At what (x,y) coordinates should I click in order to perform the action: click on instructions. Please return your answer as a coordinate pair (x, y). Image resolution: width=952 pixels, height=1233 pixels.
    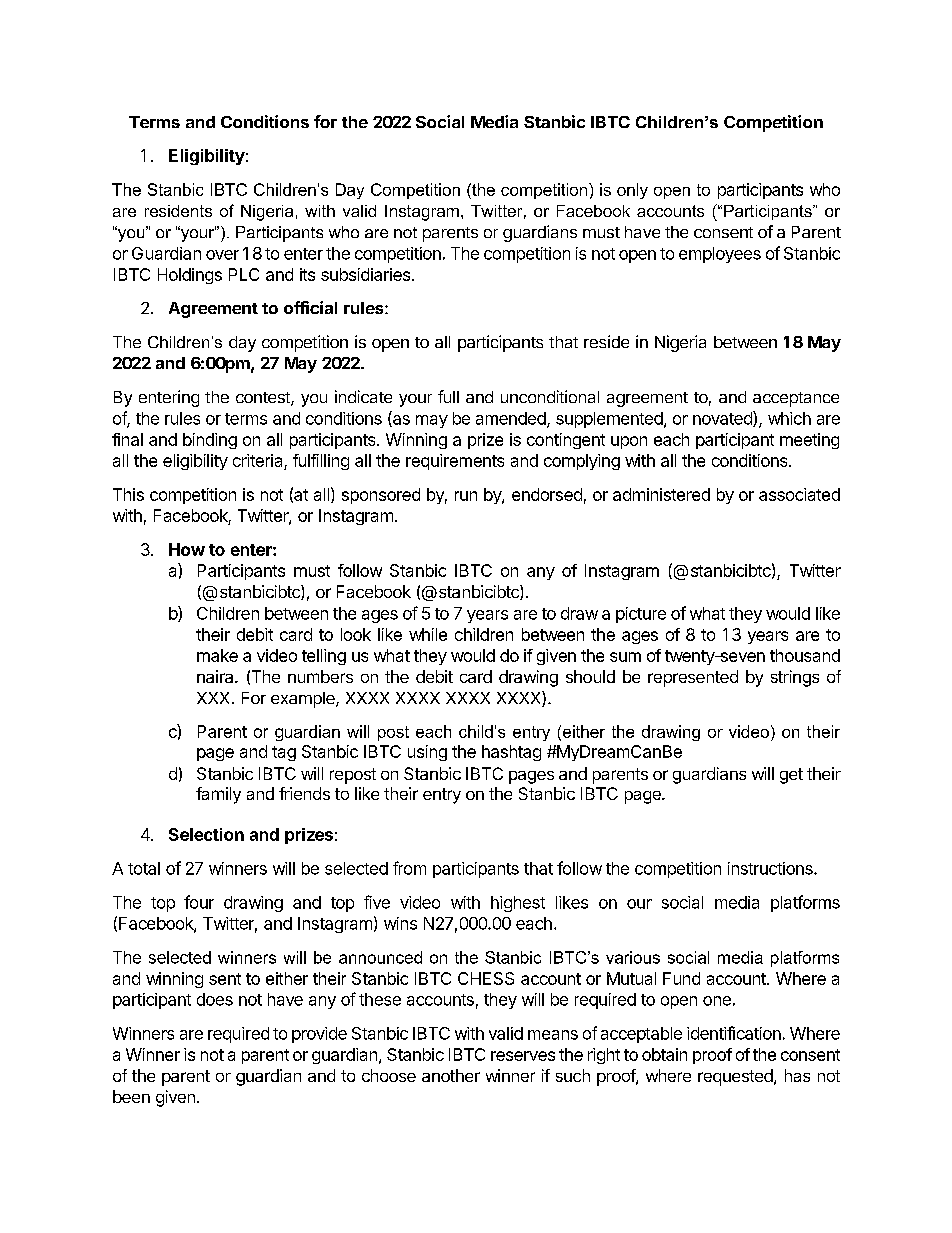
    Looking at the image, I should click on (771, 868).
